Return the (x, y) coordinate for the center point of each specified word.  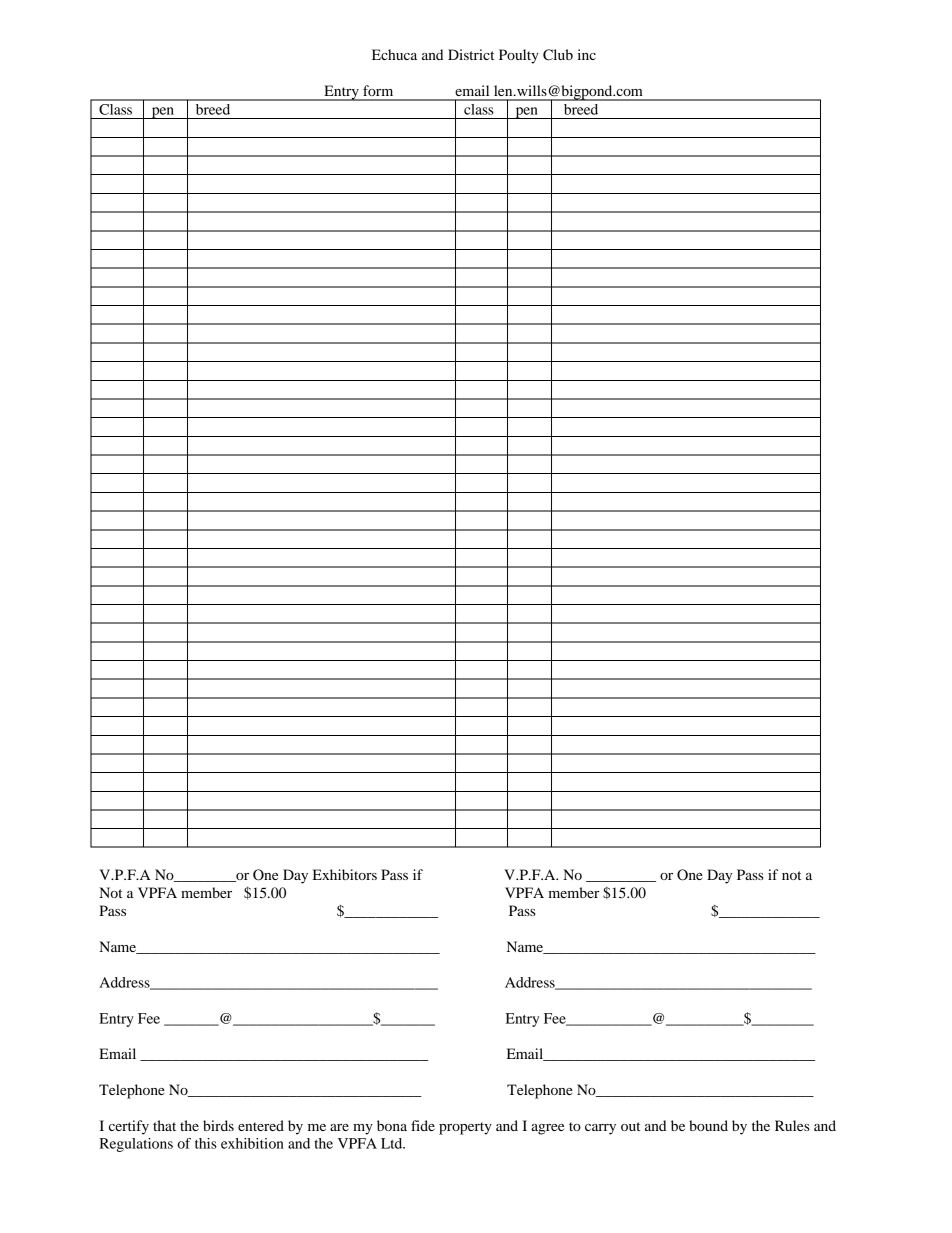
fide (423, 1125)
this (206, 1143)
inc (586, 54)
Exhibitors (345, 874)
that (164, 1125)
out (630, 1126)
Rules (792, 1125)
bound (708, 1125)
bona (392, 1125)
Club (558, 55)
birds (218, 1125)
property (465, 1128)
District (471, 54)
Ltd (393, 1143)
